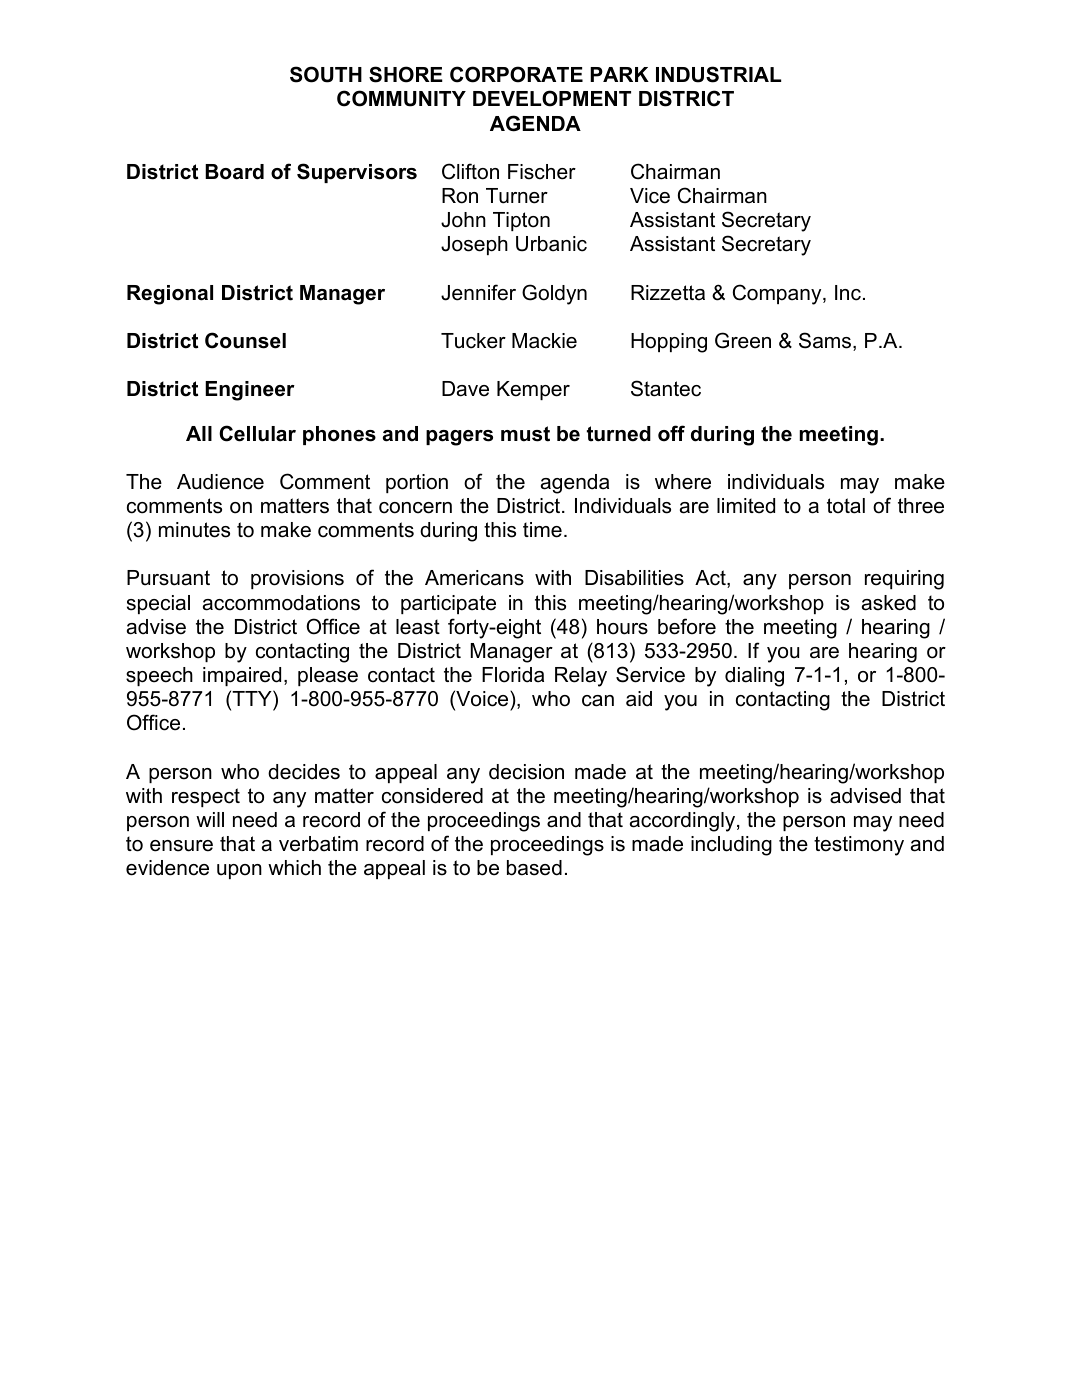 This image has width=1071, height=1386. What do you see at coordinates (825, 340) in the image?
I see `Sams` at bounding box center [825, 340].
